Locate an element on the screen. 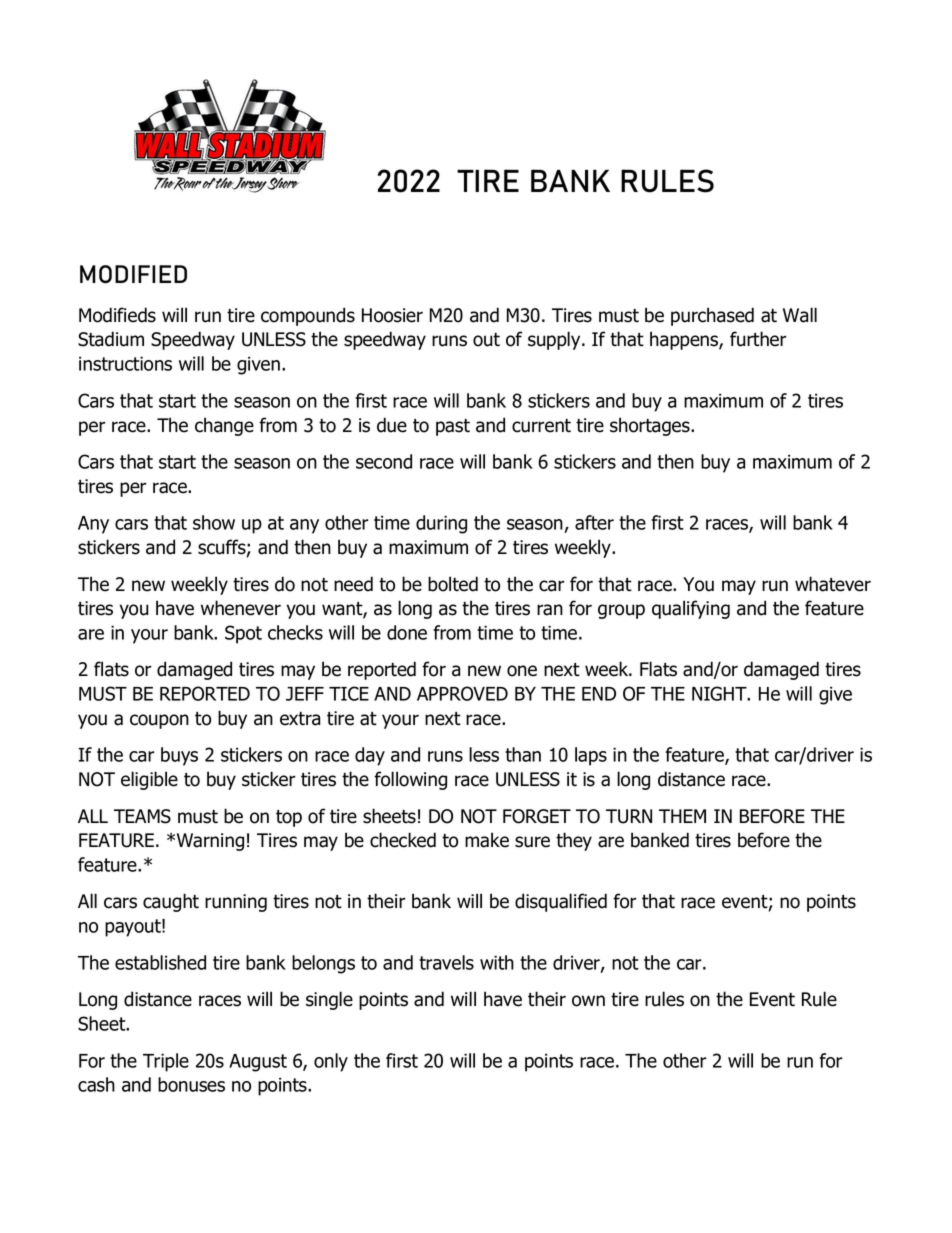 The image size is (952, 1233). bolted is located at coordinates (453, 584).
